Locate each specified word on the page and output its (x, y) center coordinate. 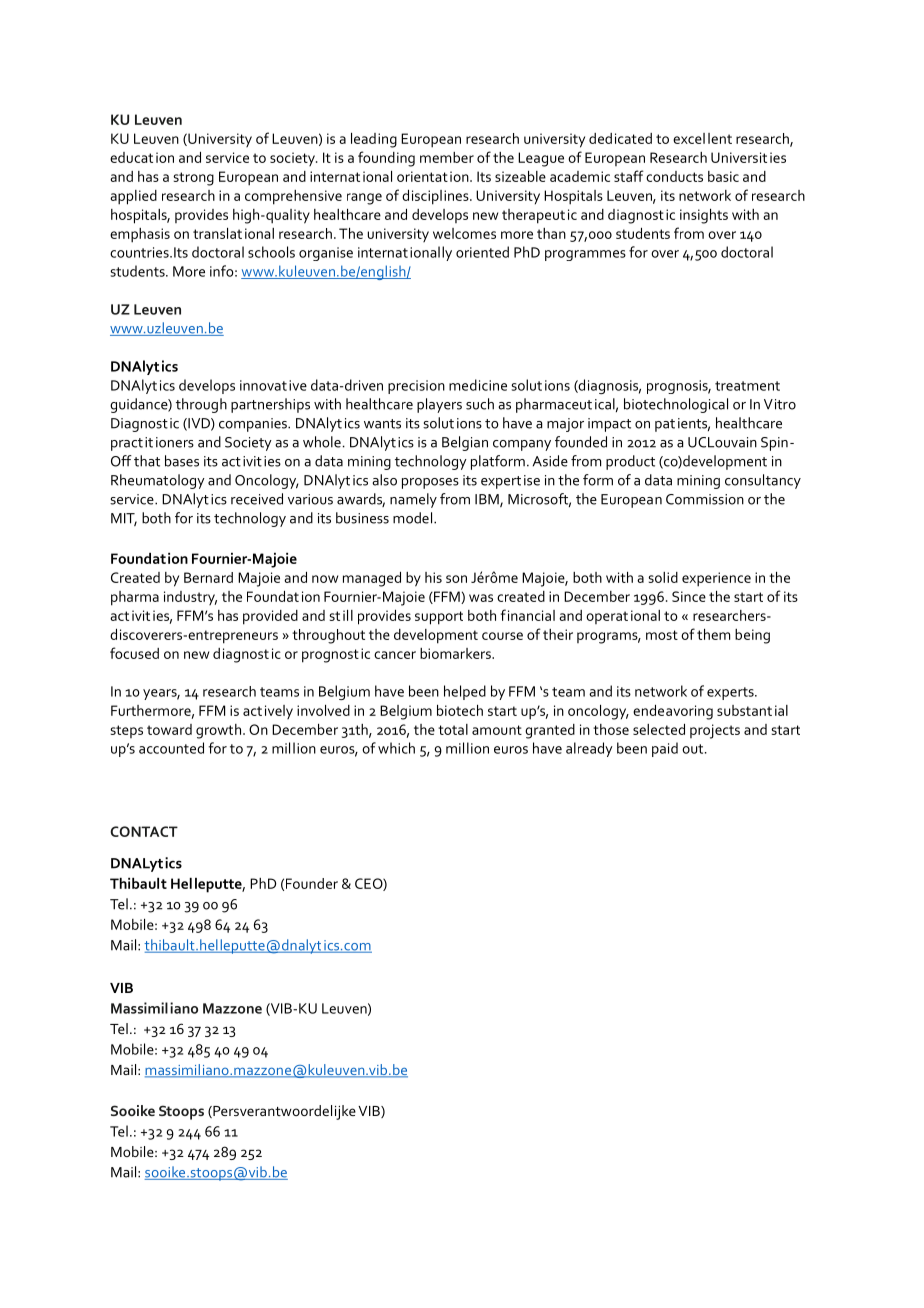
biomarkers (456, 653)
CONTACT (144, 831)
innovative (273, 385)
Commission (705, 499)
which (396, 748)
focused (134, 653)
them (713, 634)
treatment (747, 386)
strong (193, 179)
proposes (430, 483)
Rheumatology (158, 481)
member (447, 157)
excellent (702, 138)
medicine (478, 385)
